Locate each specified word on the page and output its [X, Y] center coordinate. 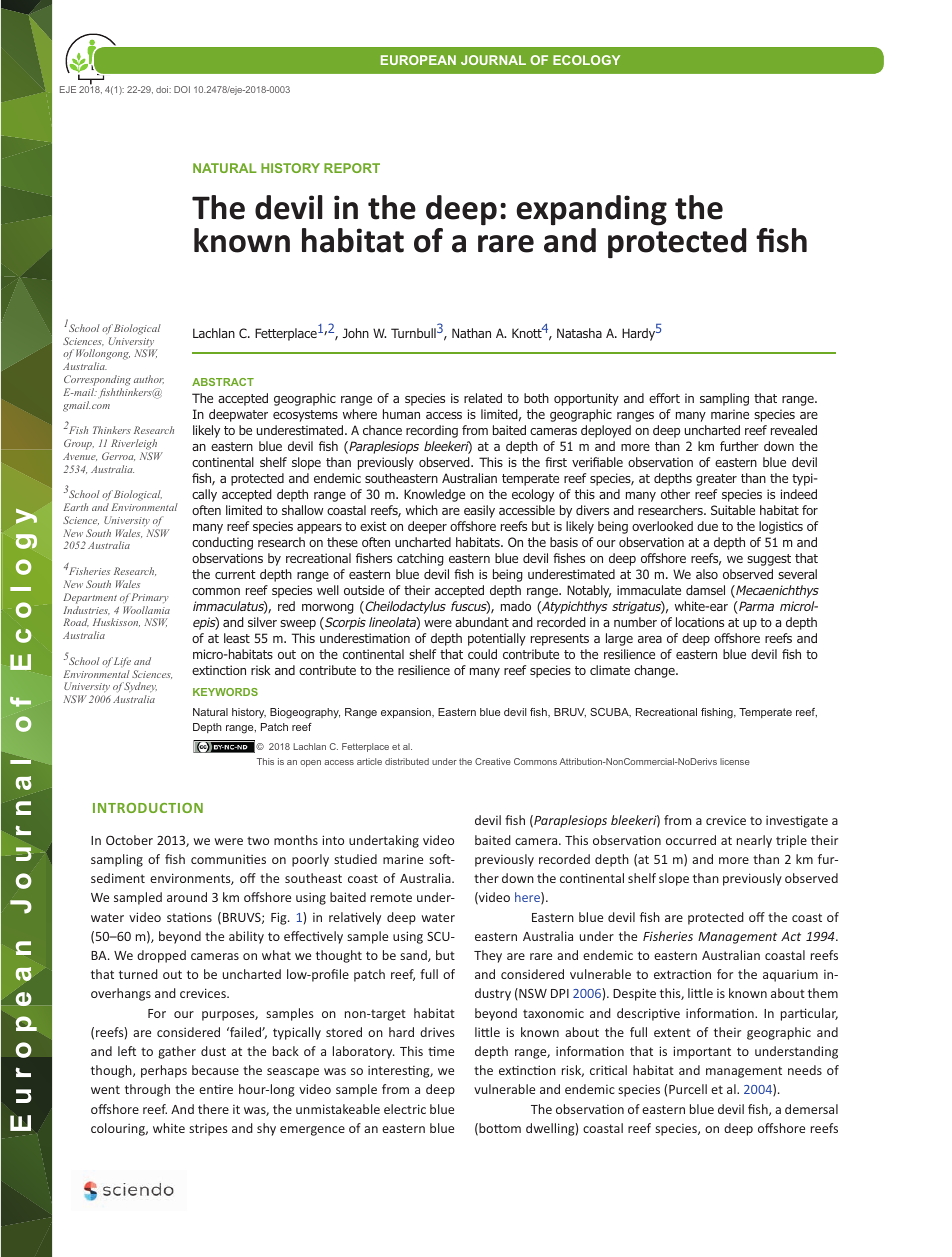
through [147, 1090]
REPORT [352, 168]
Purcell [688, 1089]
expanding [592, 210]
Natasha [579, 333]
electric [405, 1109]
